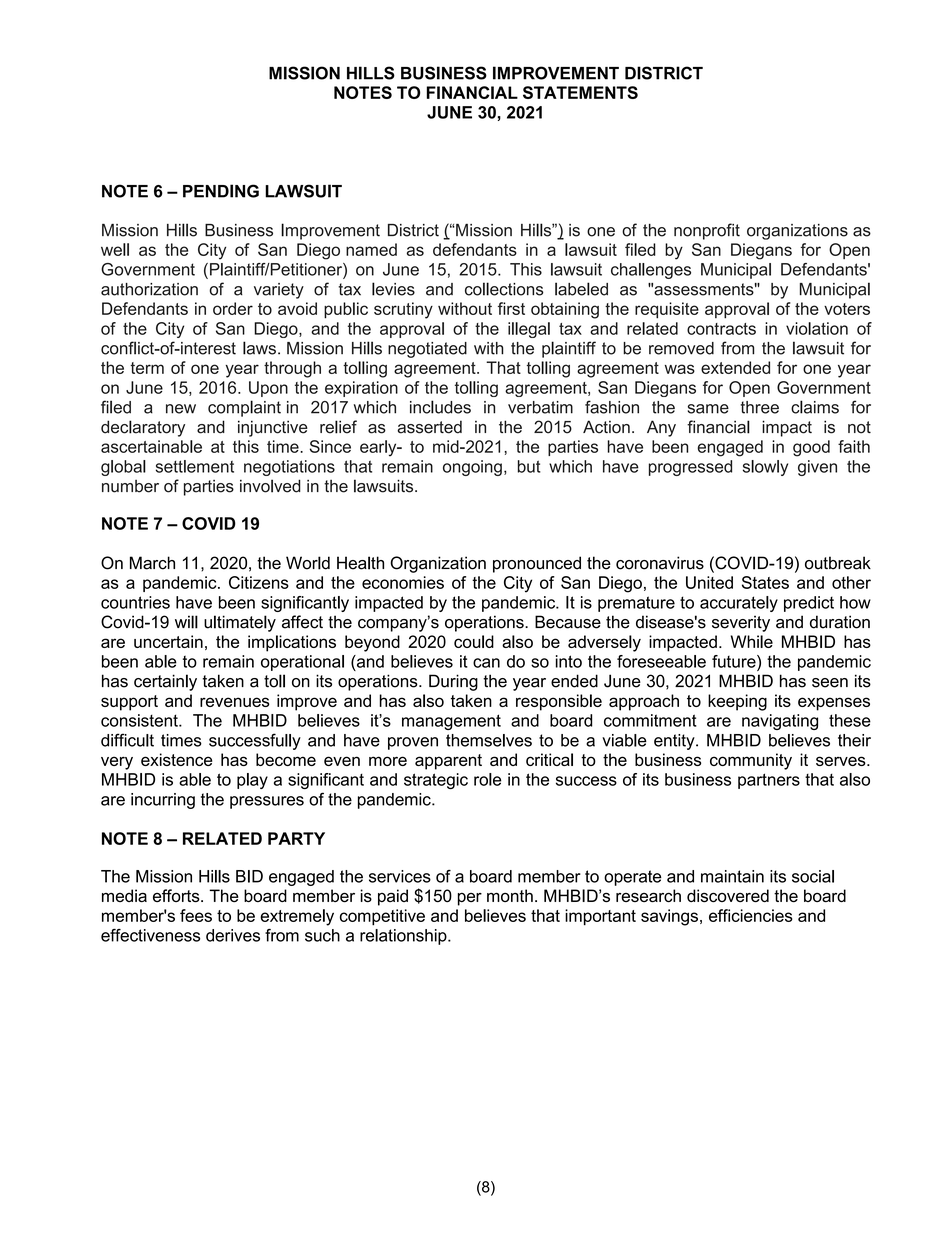  What do you see at coordinates (511, 308) in the screenshot?
I see `first` at bounding box center [511, 308].
